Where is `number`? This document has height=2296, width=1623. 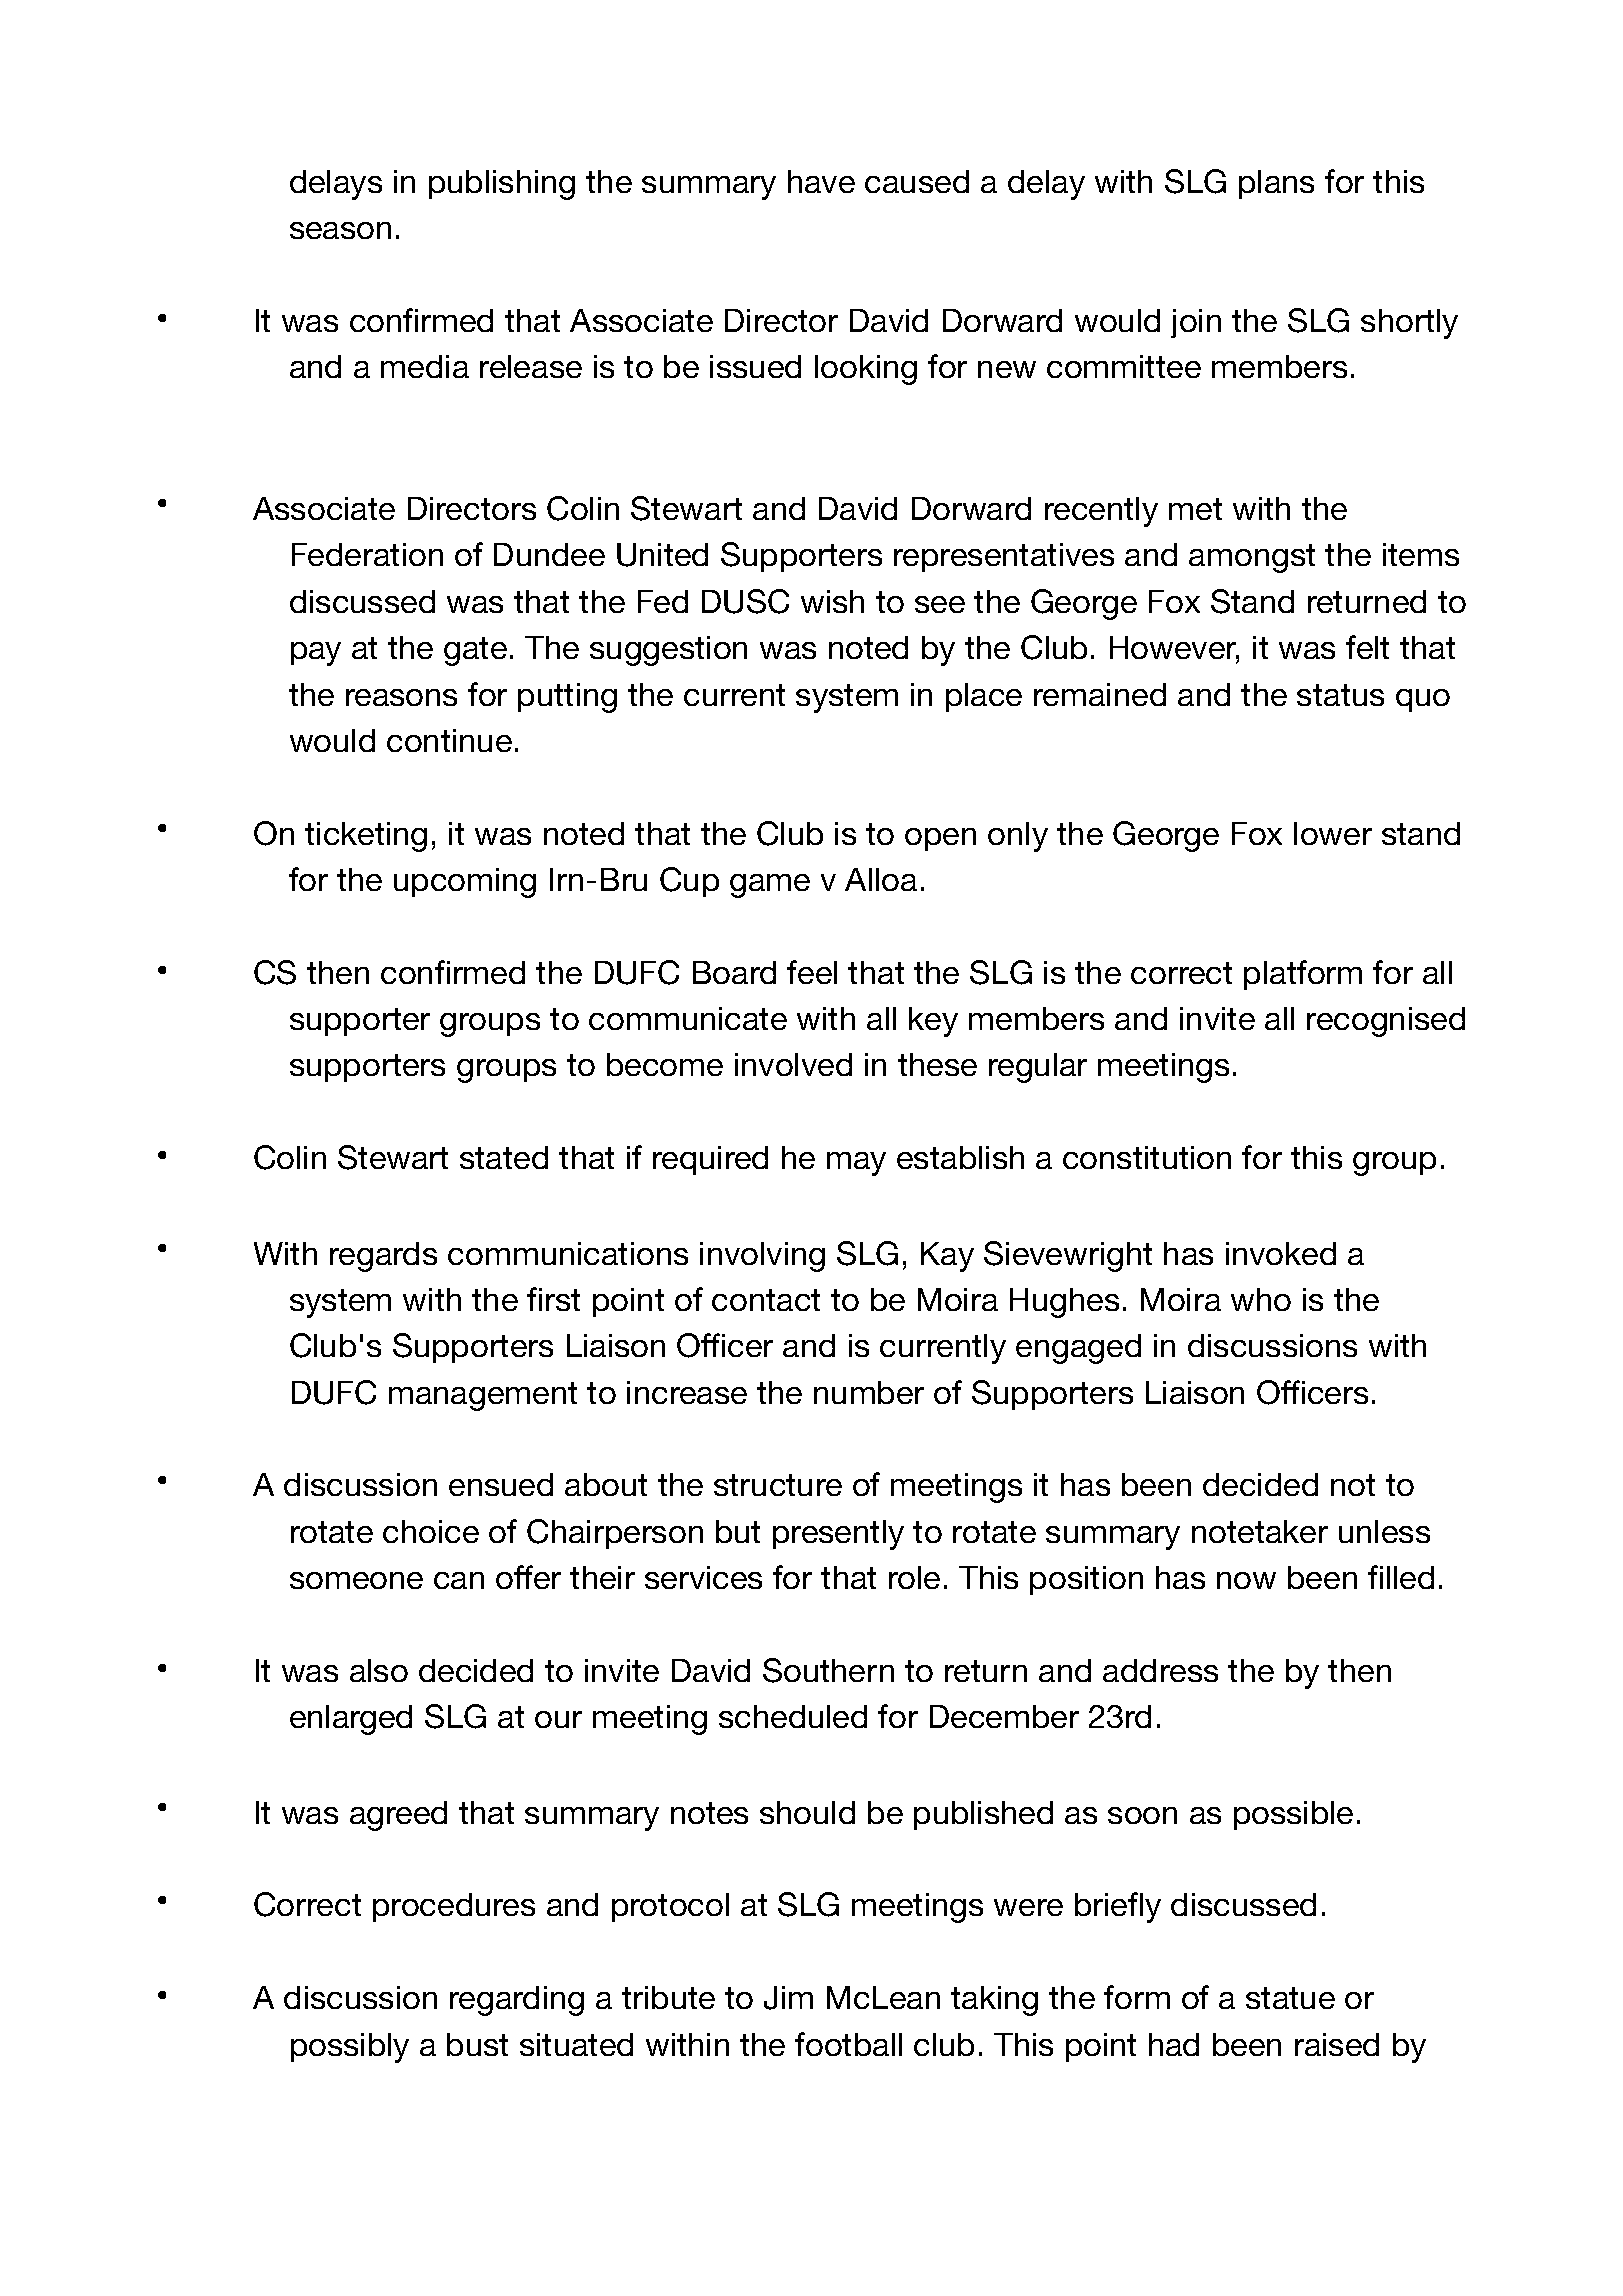 number is located at coordinates (869, 1392).
